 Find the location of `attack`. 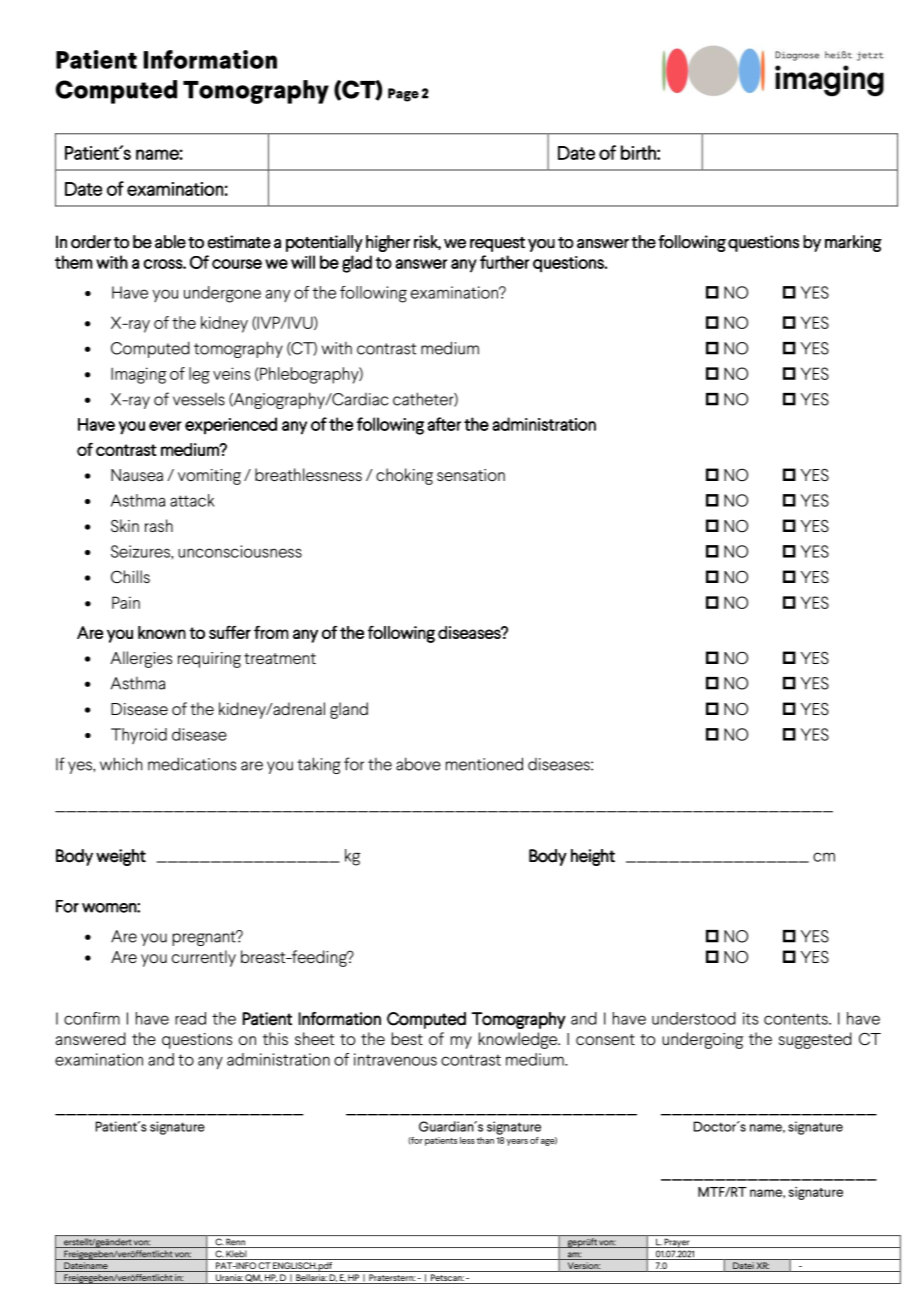

attack is located at coordinates (192, 500).
